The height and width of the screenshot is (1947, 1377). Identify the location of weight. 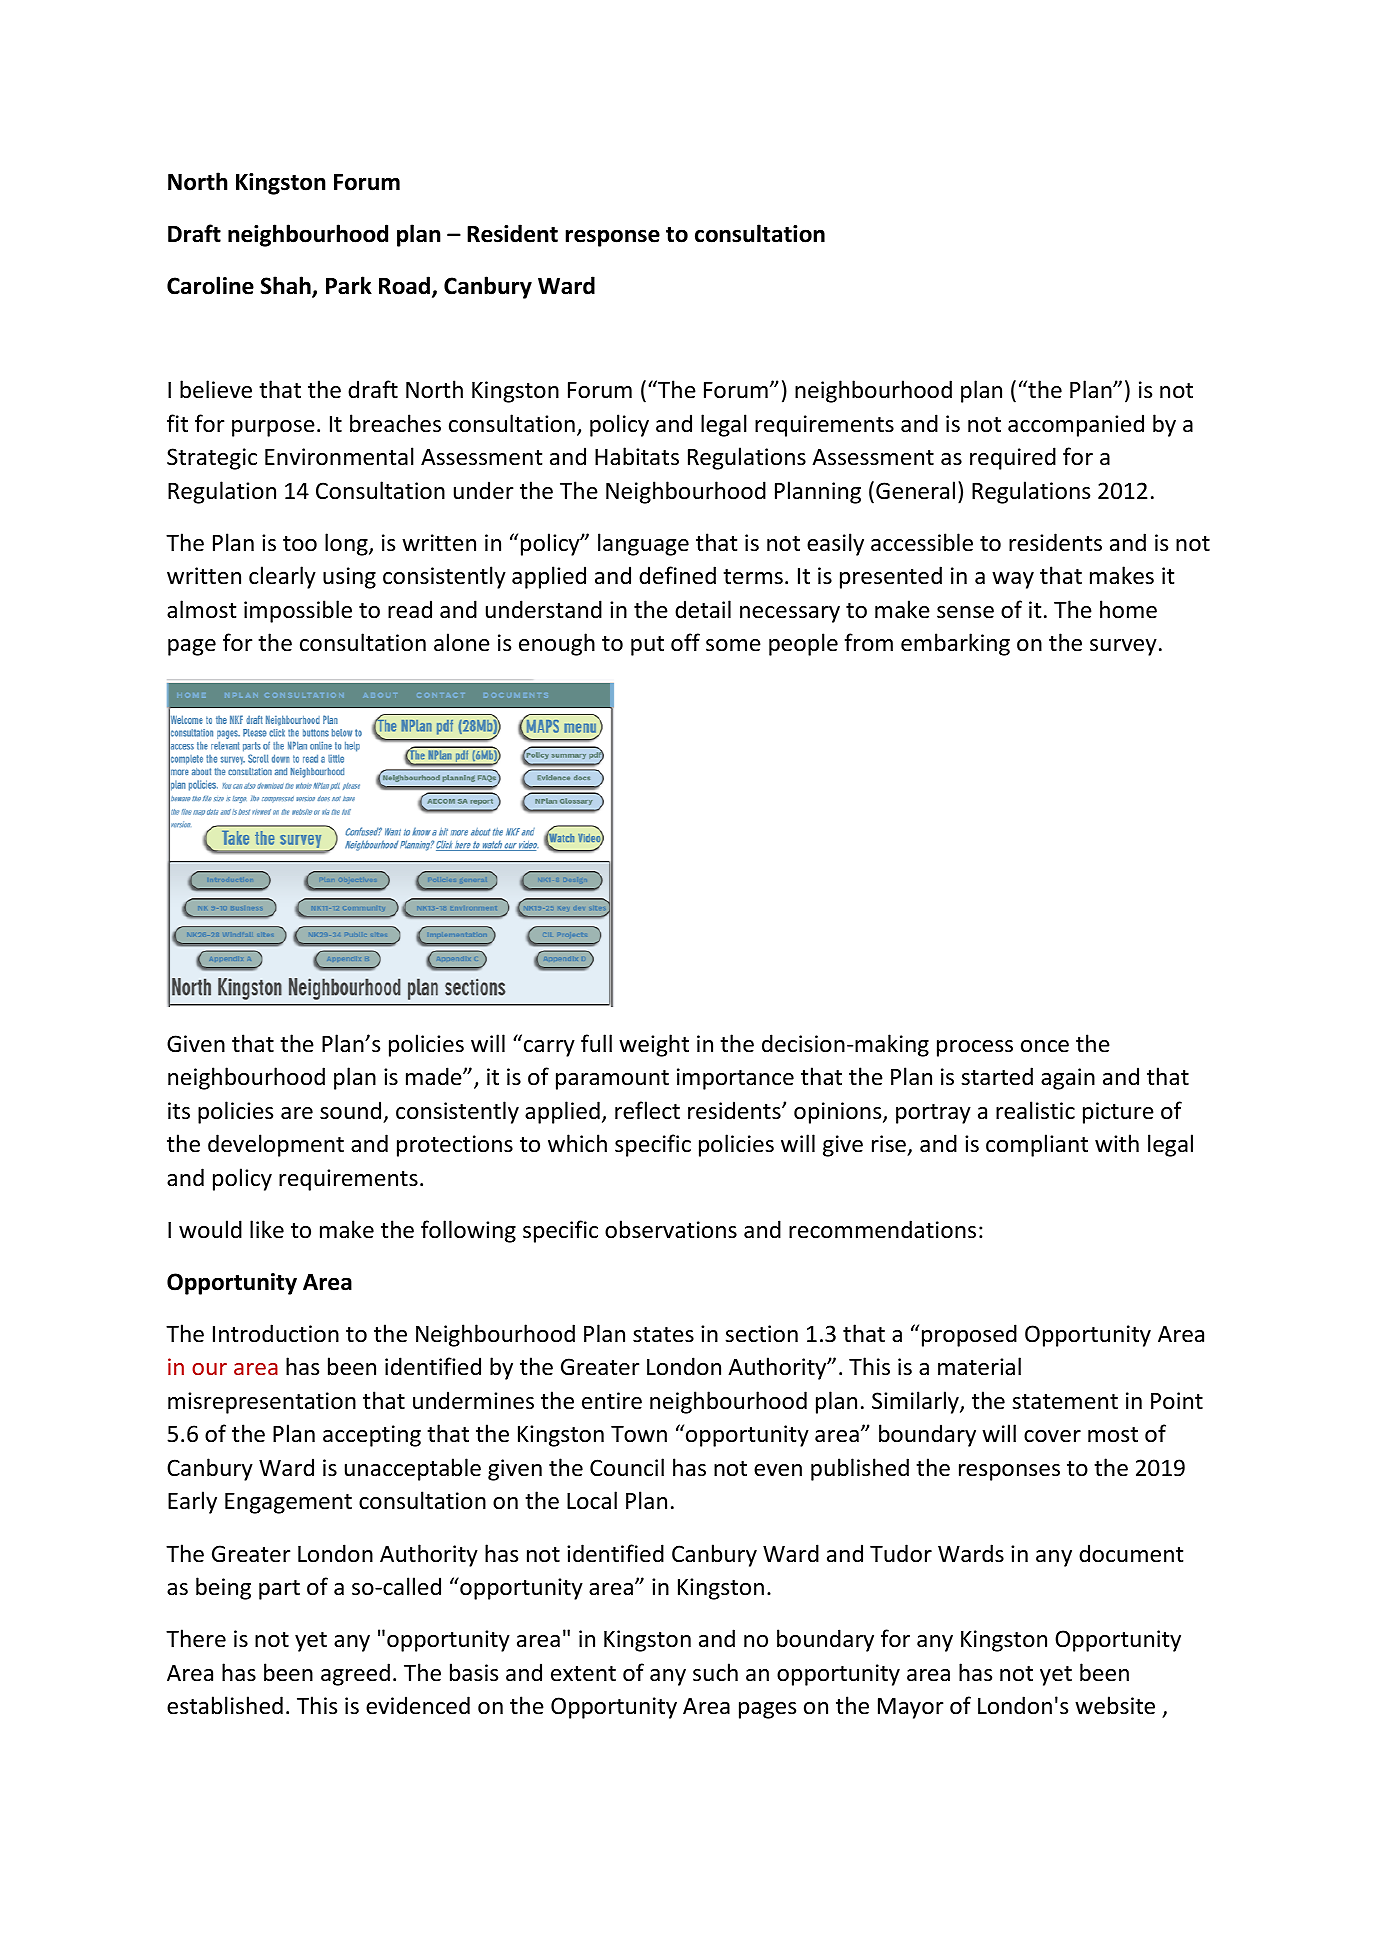
(654, 1045).
